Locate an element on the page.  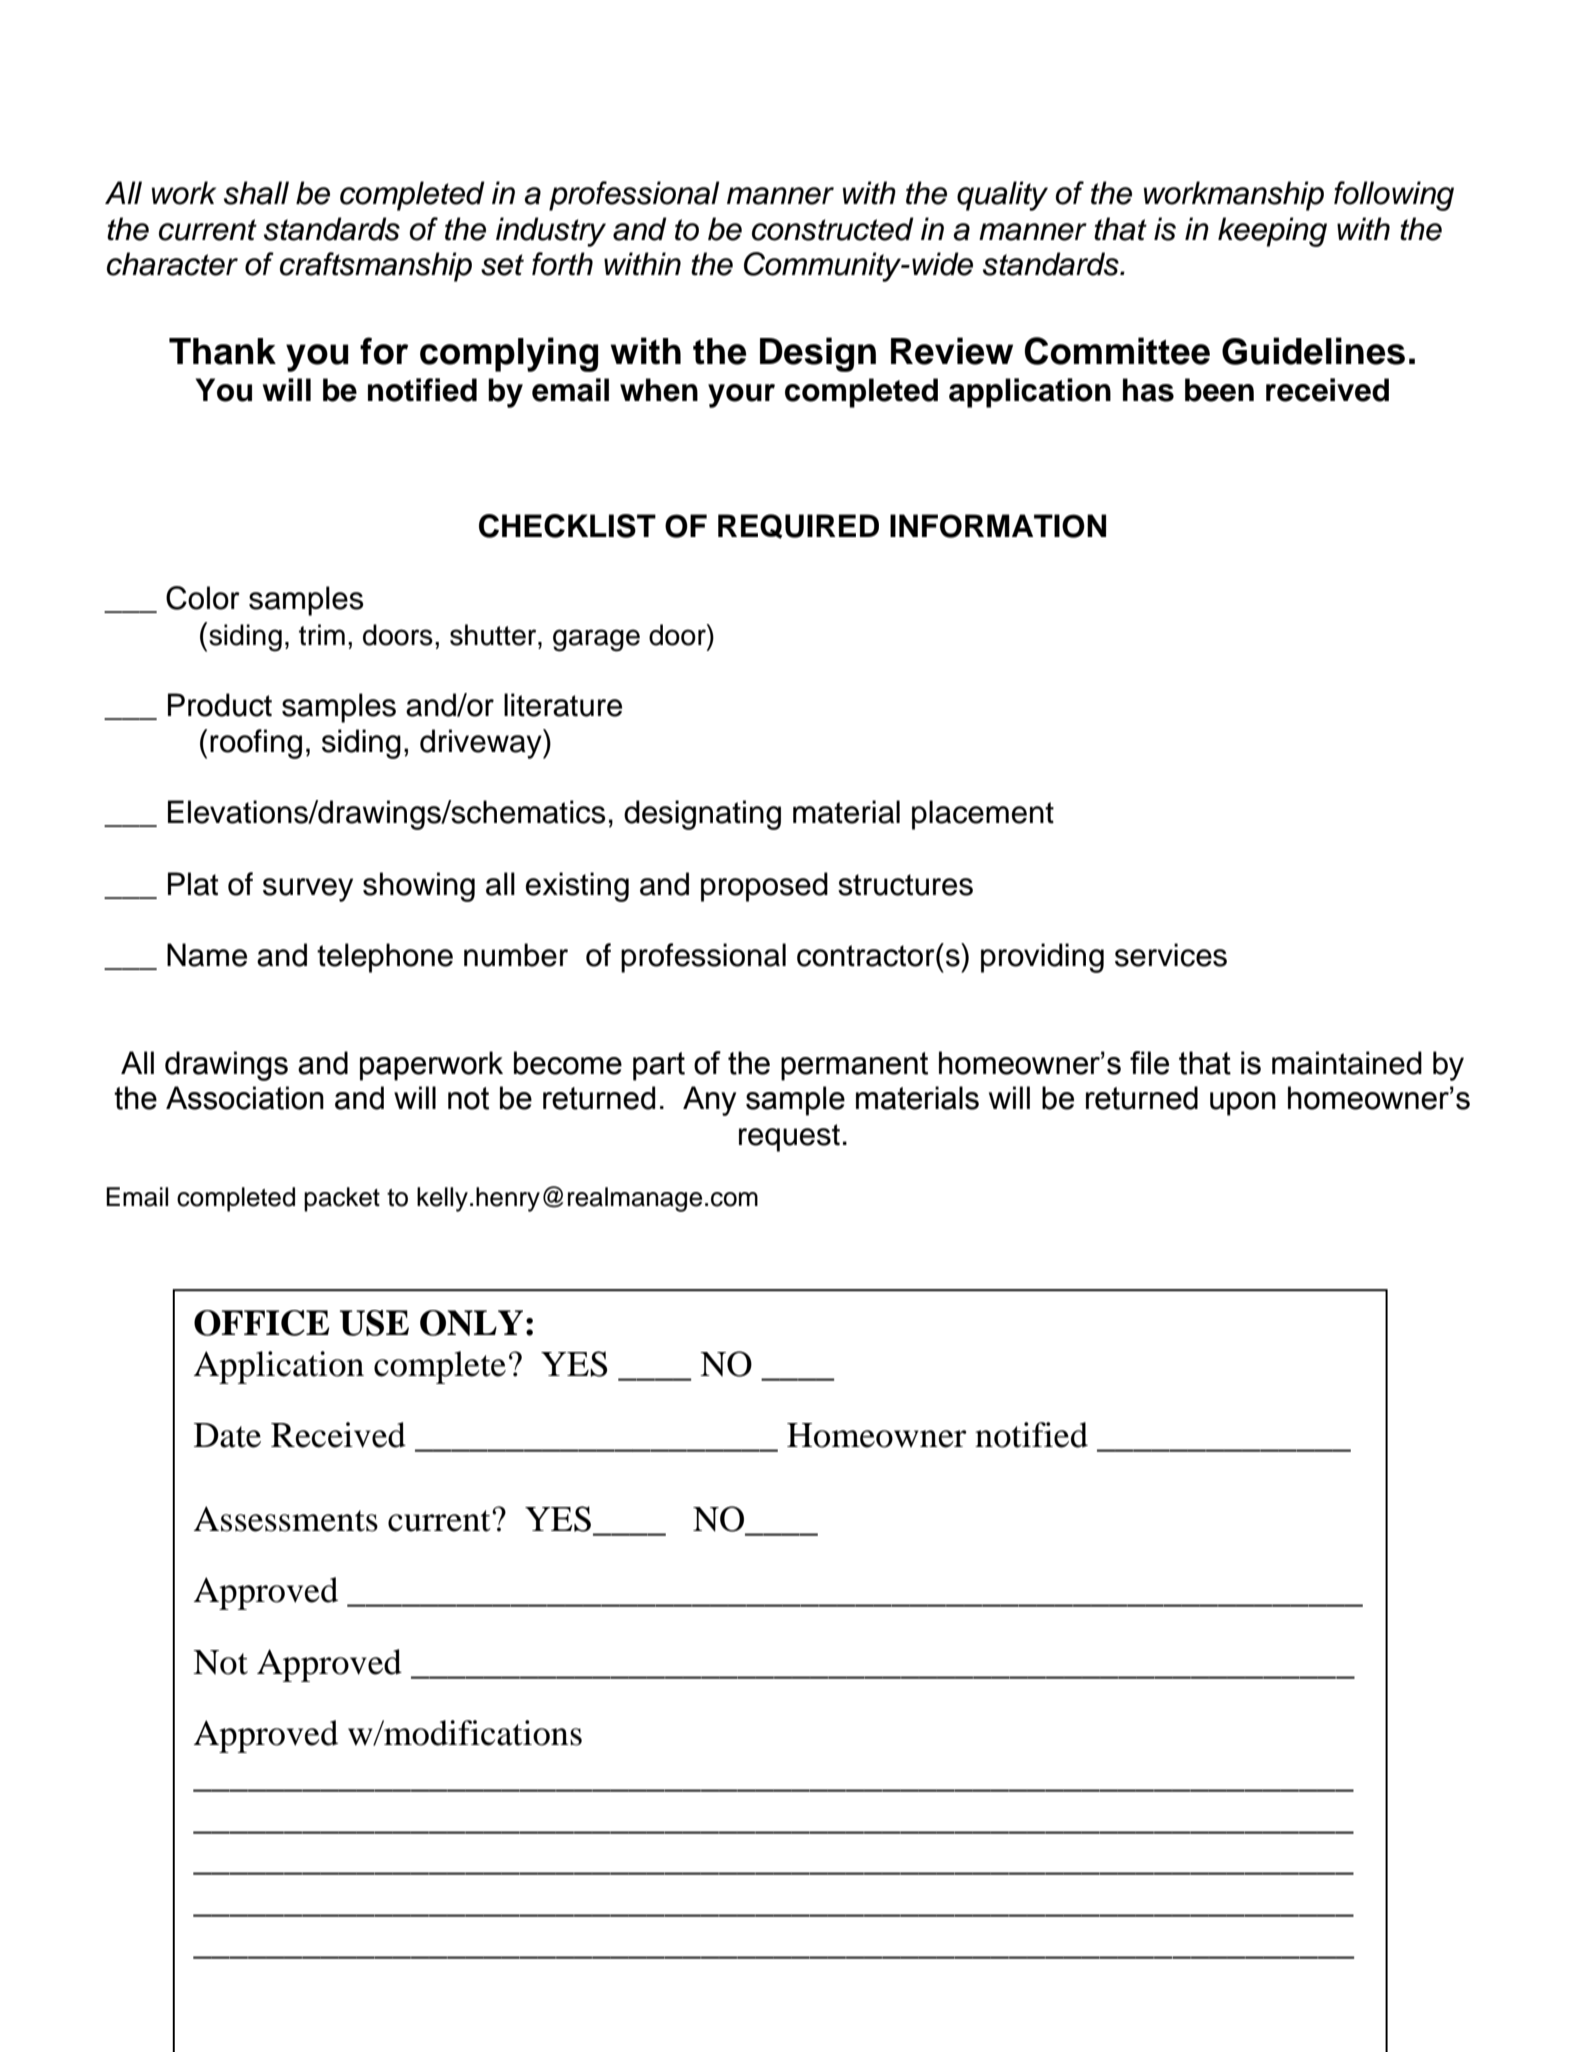
keeping is located at coordinates (1272, 232).
